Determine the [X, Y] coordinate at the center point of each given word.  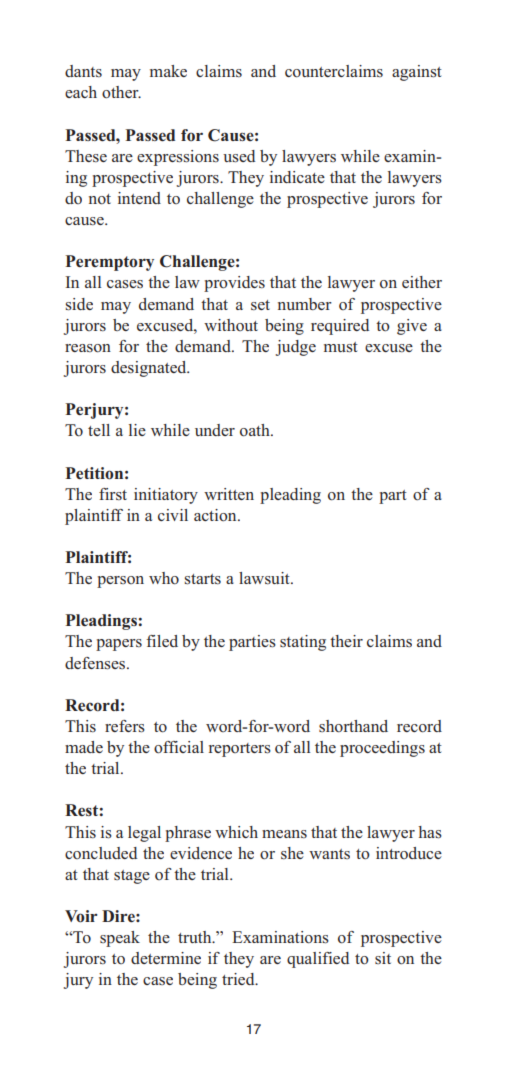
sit [383, 958]
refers [125, 726]
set [260, 305]
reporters [240, 750]
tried [239, 979]
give [412, 327]
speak [120, 939]
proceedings [382, 749]
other [121, 92]
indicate [297, 177]
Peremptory [109, 263]
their [346, 641]
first [113, 494]
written [229, 494]
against [417, 73]
